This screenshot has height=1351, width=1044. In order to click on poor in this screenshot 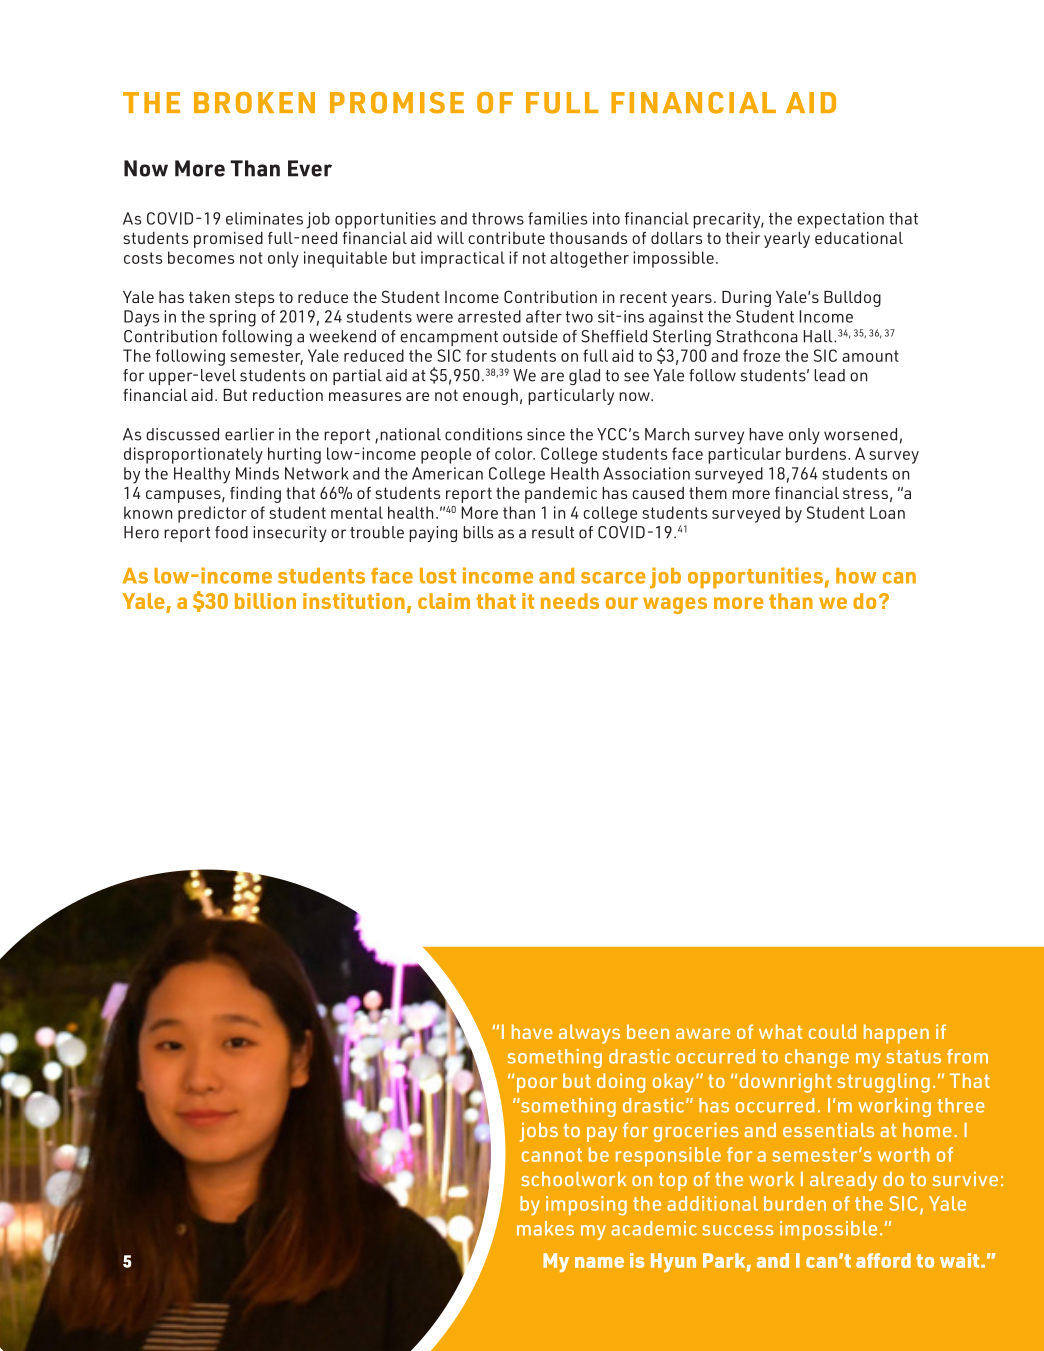, I will do `click(537, 1085)`.
